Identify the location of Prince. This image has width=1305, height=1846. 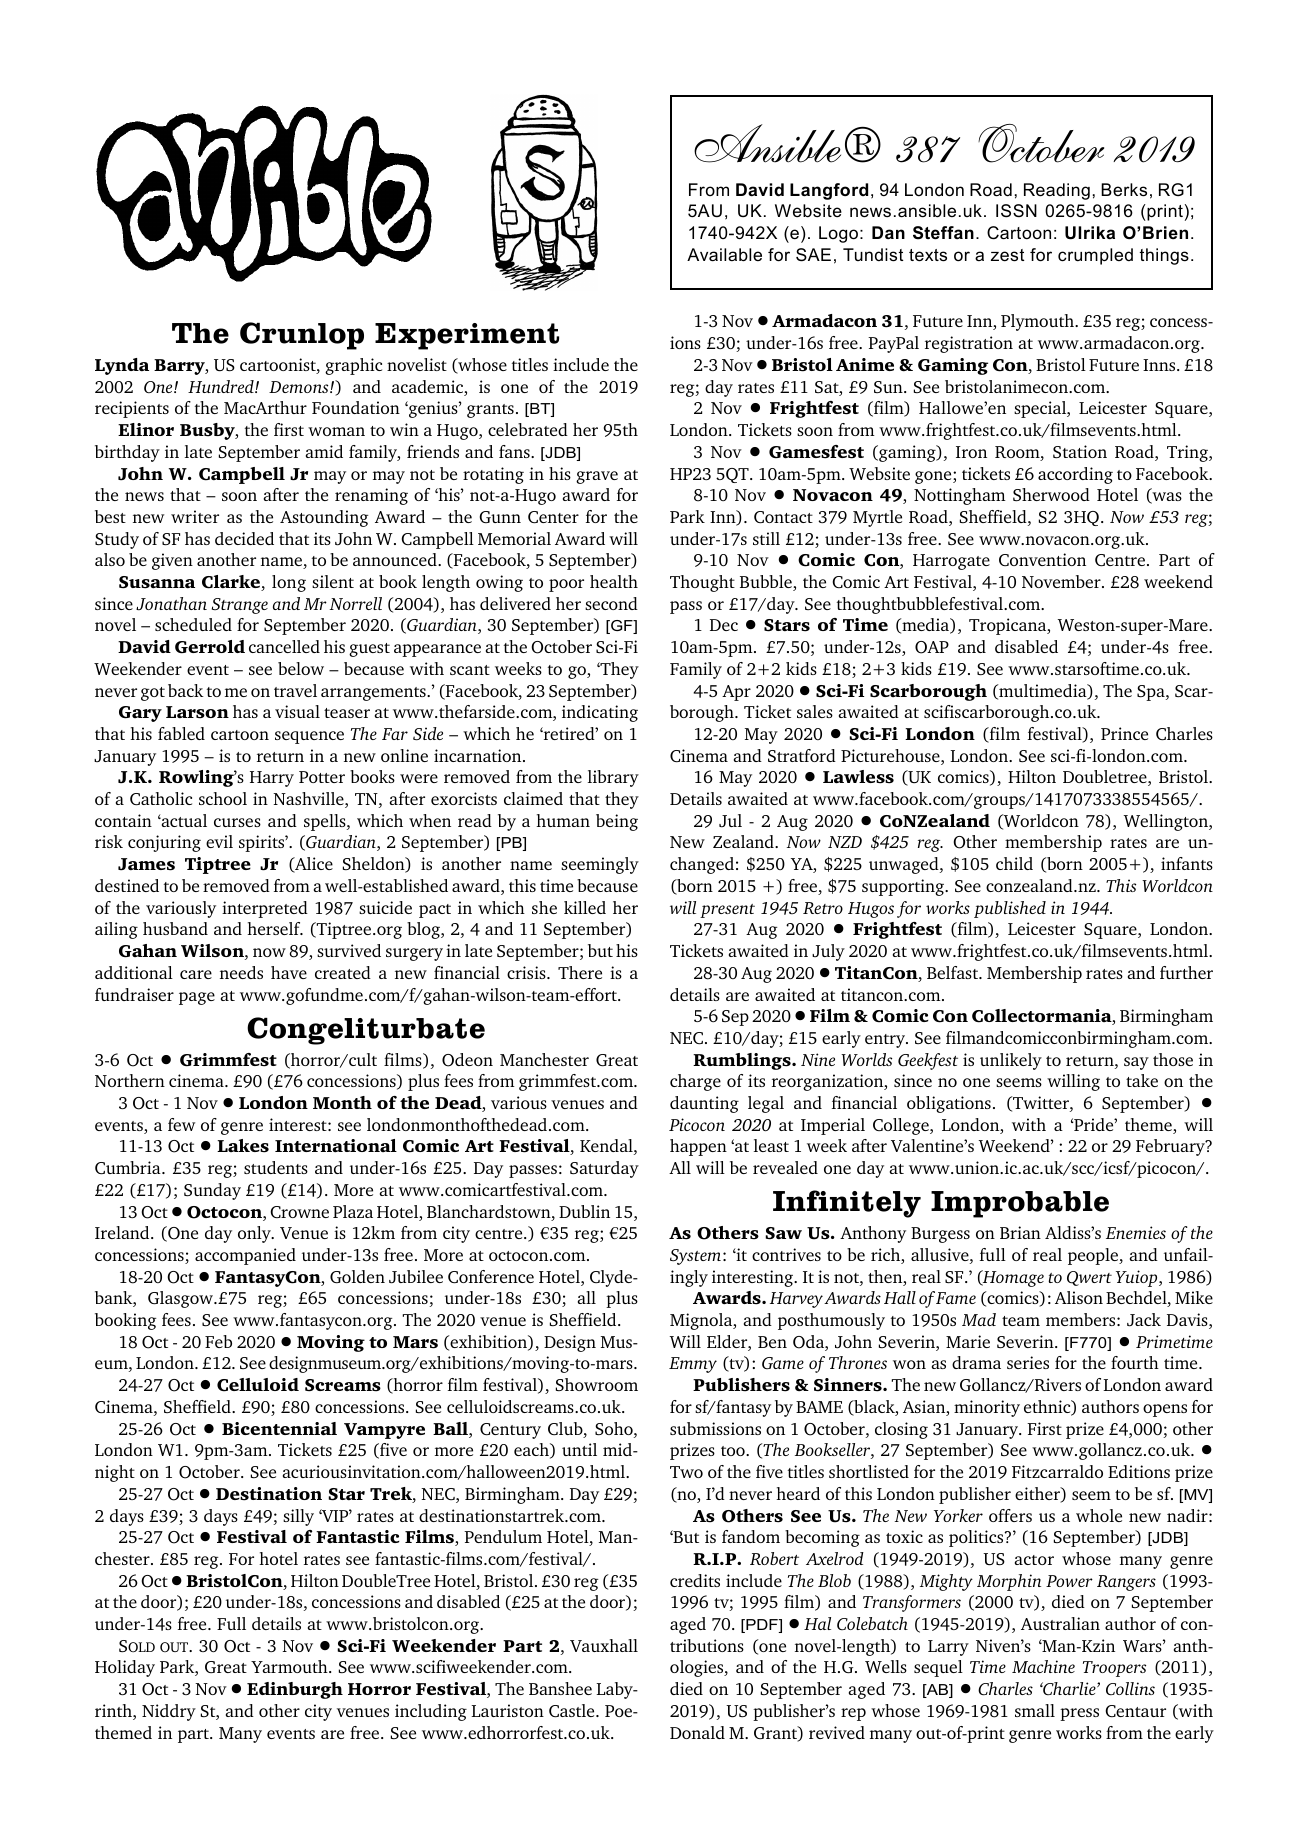
(1124, 733).
